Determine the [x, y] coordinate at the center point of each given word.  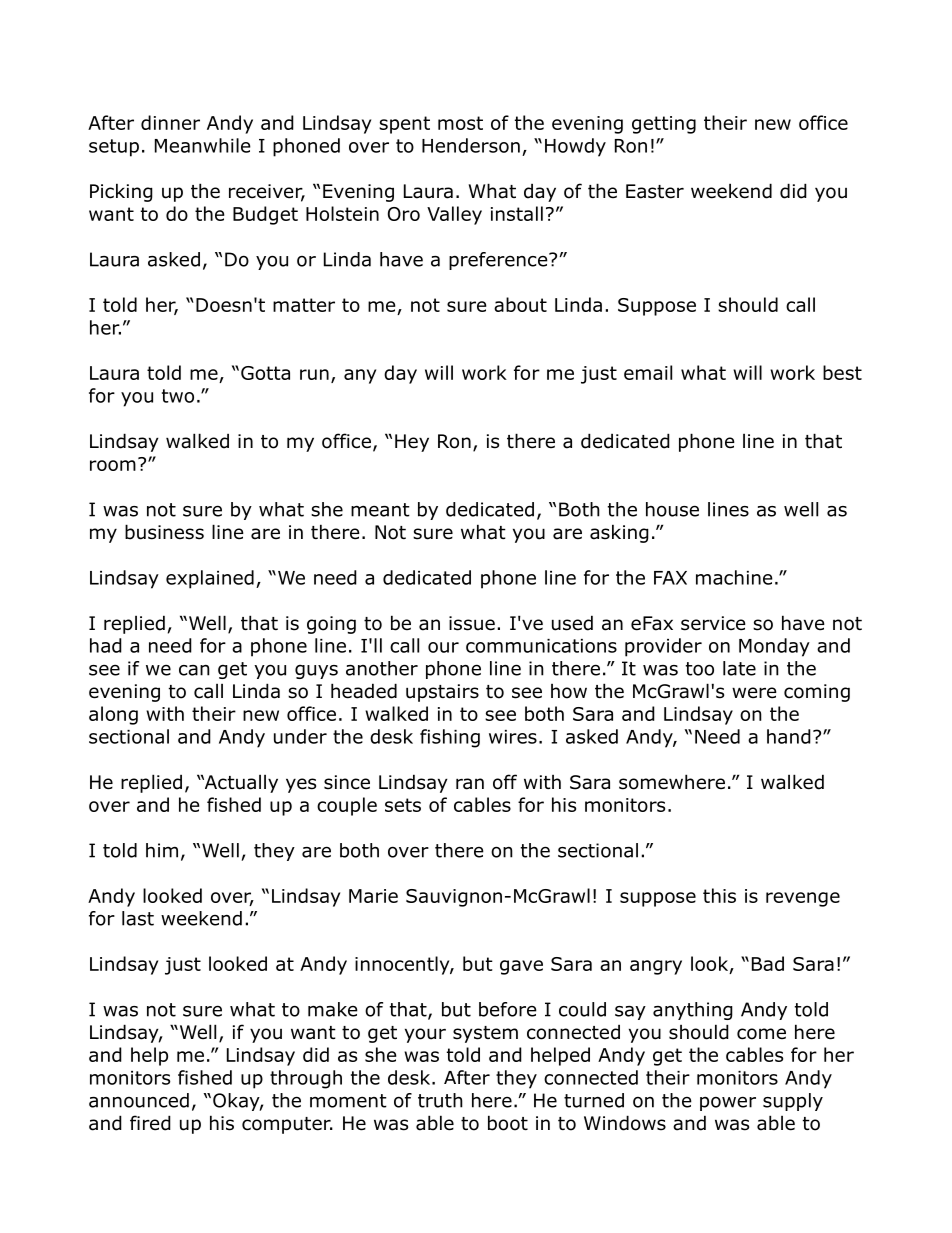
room [113, 465]
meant [380, 510]
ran [470, 784]
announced [139, 1100]
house [672, 509]
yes [301, 785]
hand [789, 736]
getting [664, 125]
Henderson [471, 145]
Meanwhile [203, 145]
